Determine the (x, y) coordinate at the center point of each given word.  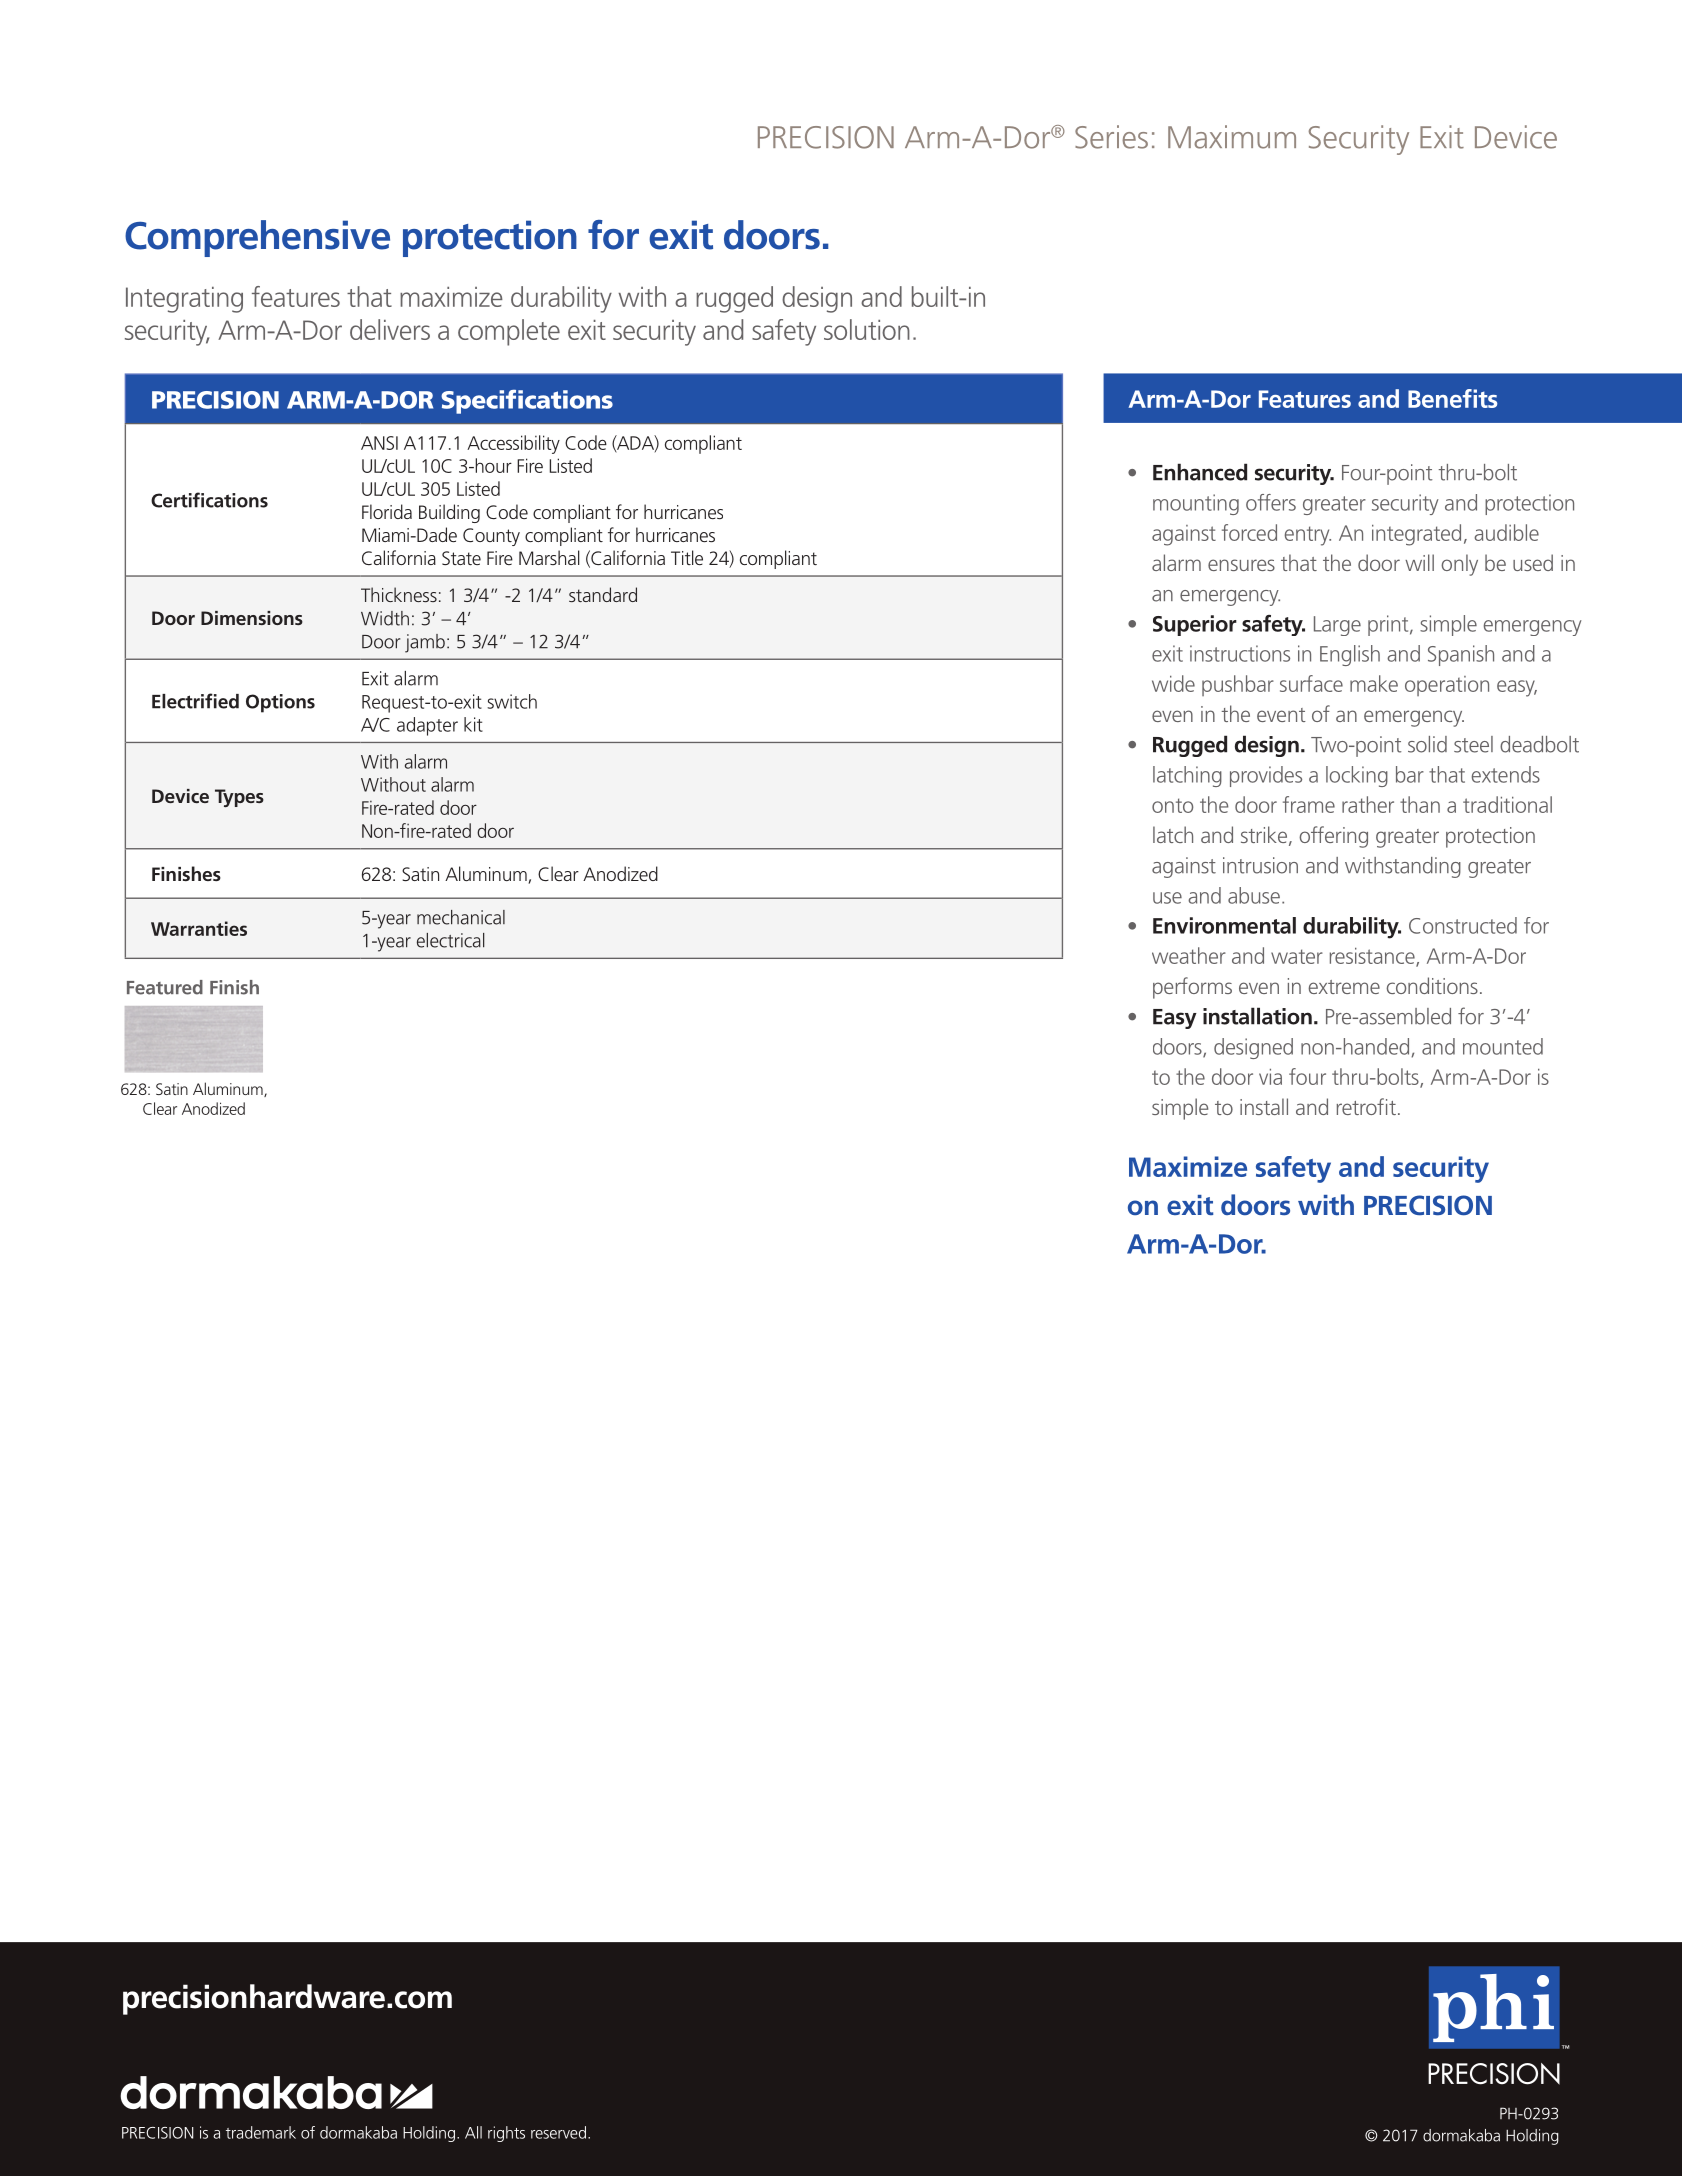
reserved (558, 2132)
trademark (261, 2132)
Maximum (1232, 137)
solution (867, 329)
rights (506, 2134)
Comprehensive (257, 238)
